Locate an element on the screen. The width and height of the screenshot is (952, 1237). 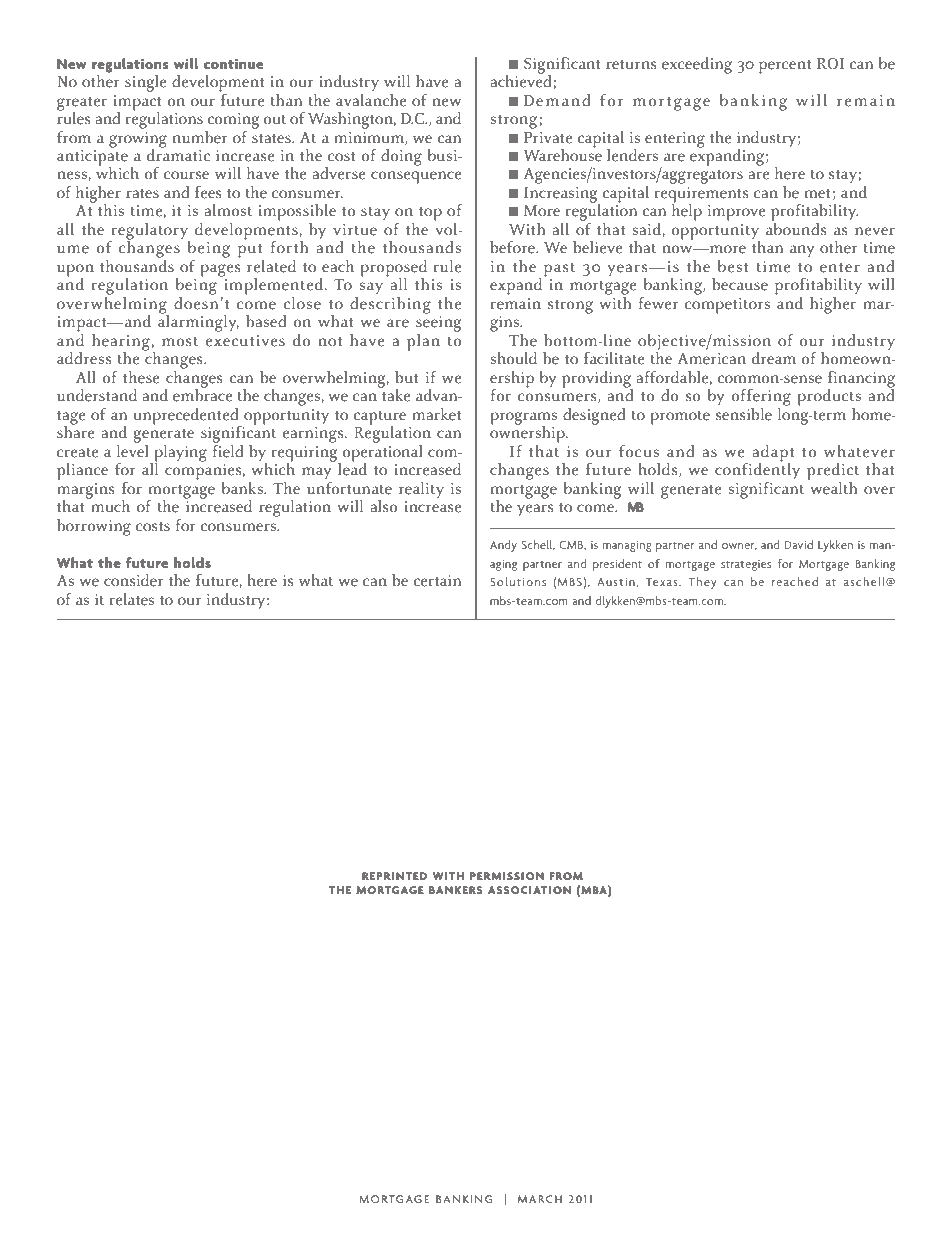
strategies is located at coordinates (746, 565).
